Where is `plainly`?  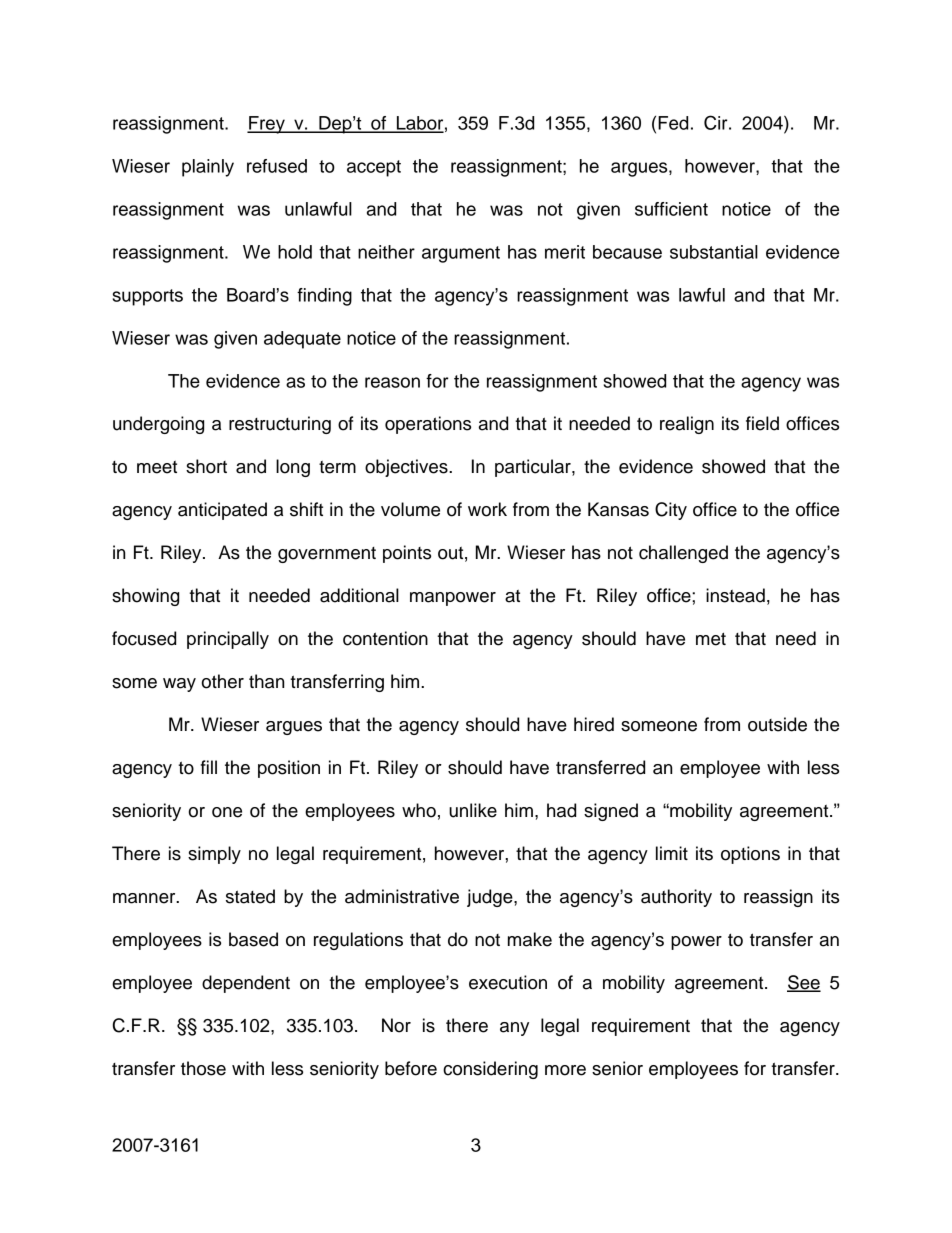
plainly is located at coordinates (208, 168).
